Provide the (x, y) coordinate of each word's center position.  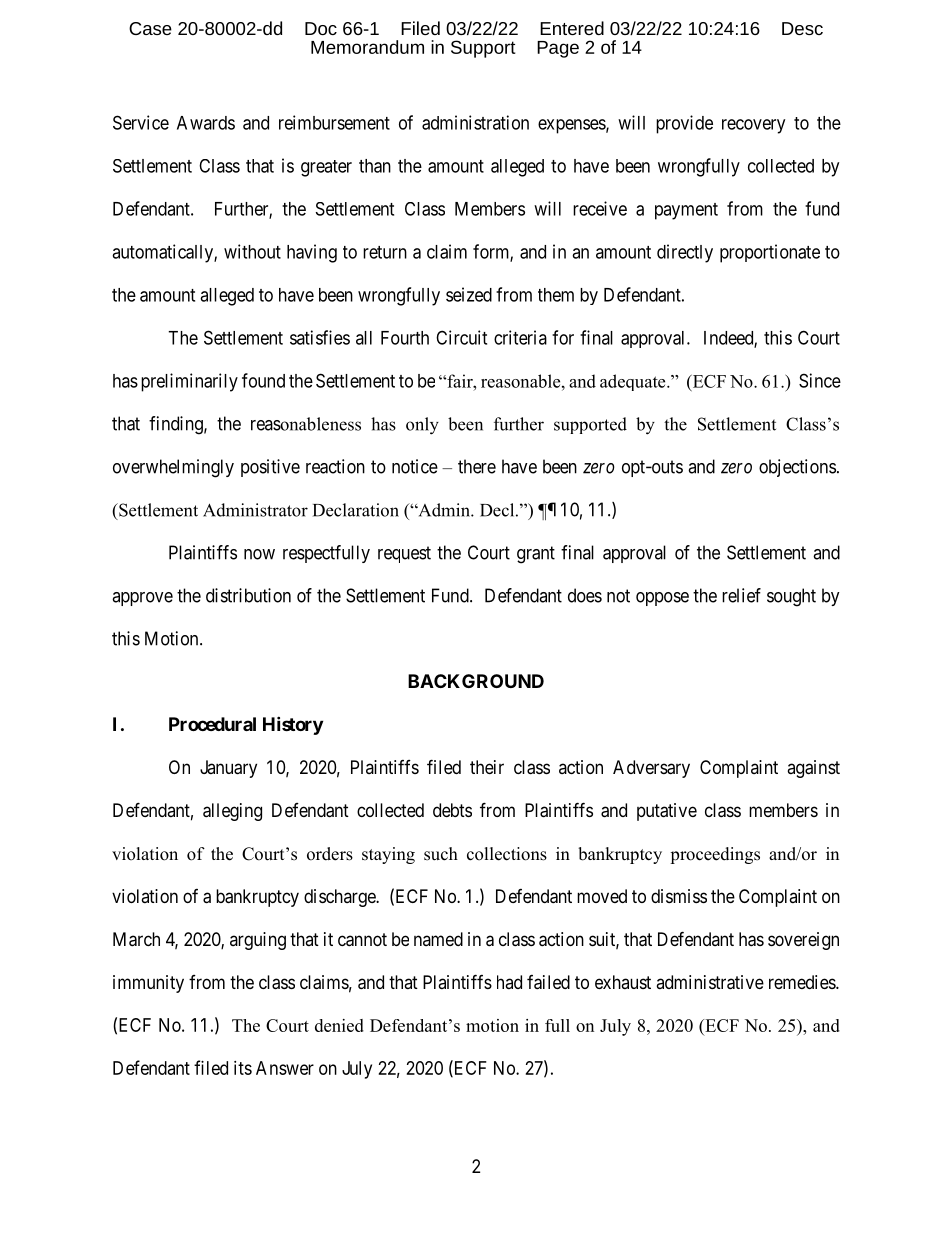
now (259, 554)
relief (741, 595)
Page (558, 49)
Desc (802, 28)
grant (536, 555)
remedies (803, 982)
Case (150, 28)
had (509, 982)
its (243, 1068)
